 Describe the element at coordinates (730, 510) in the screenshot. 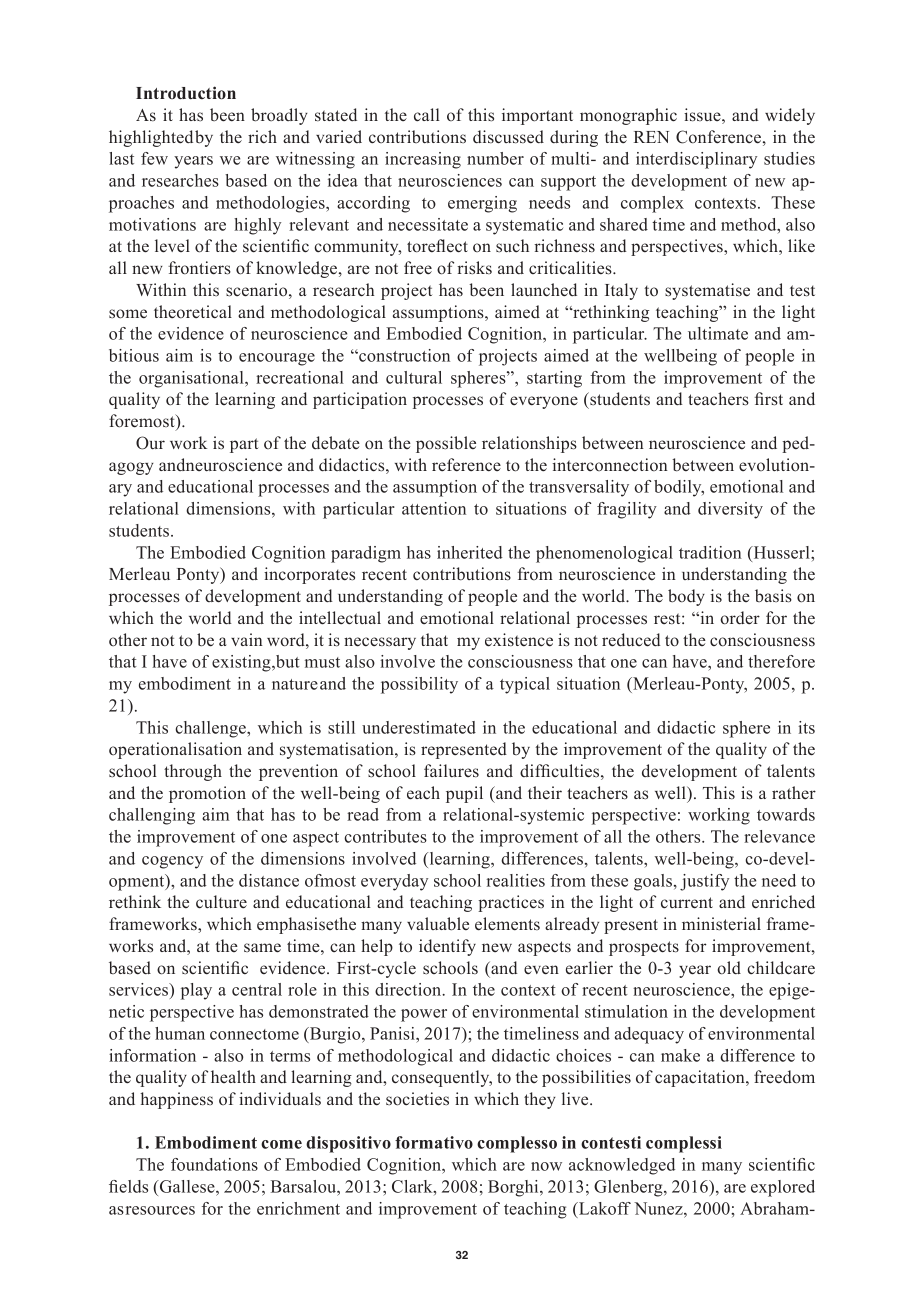

I see `diversity` at that location.
